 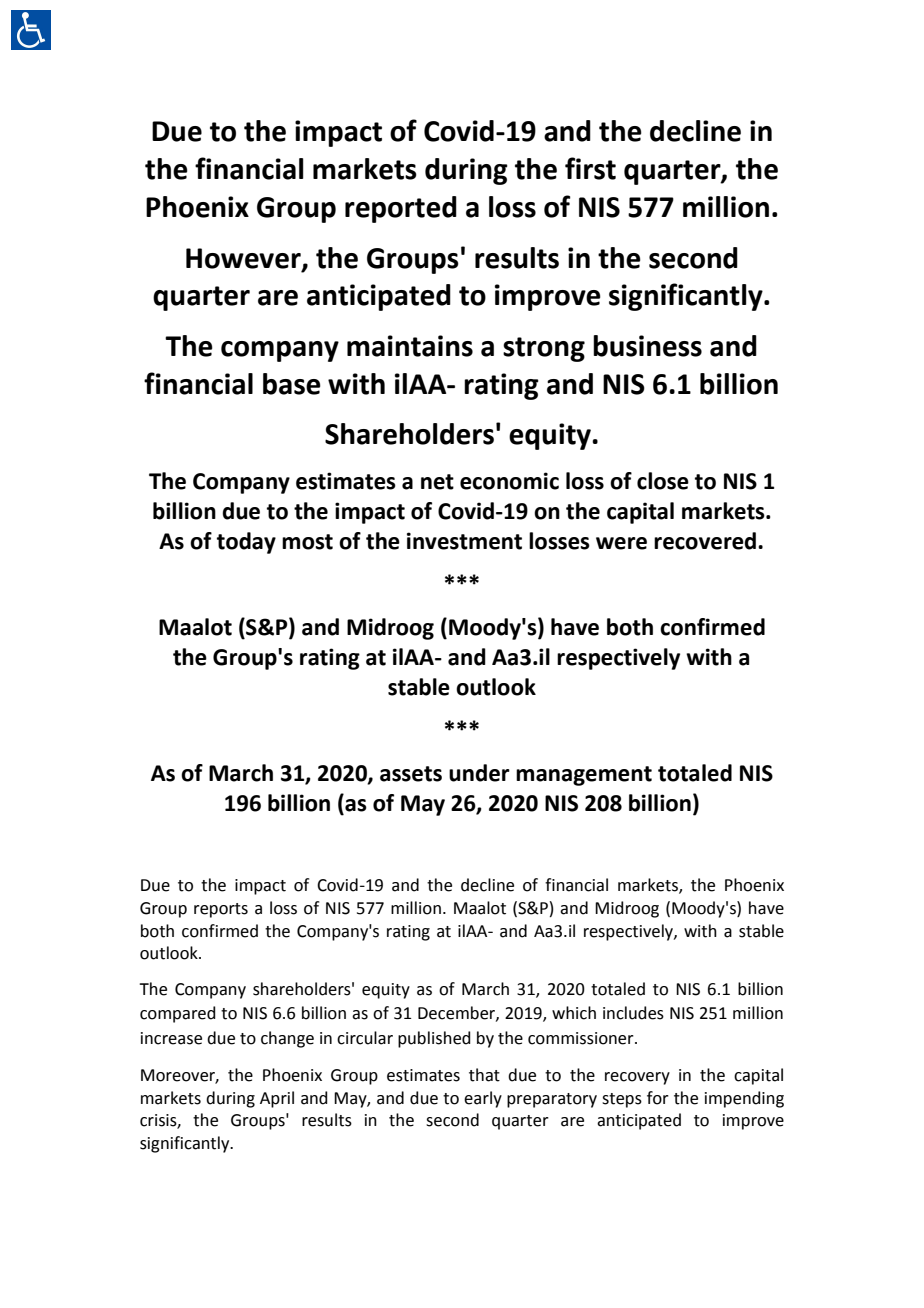 What do you see at coordinates (464, 541) in the screenshot?
I see `investment` at bounding box center [464, 541].
